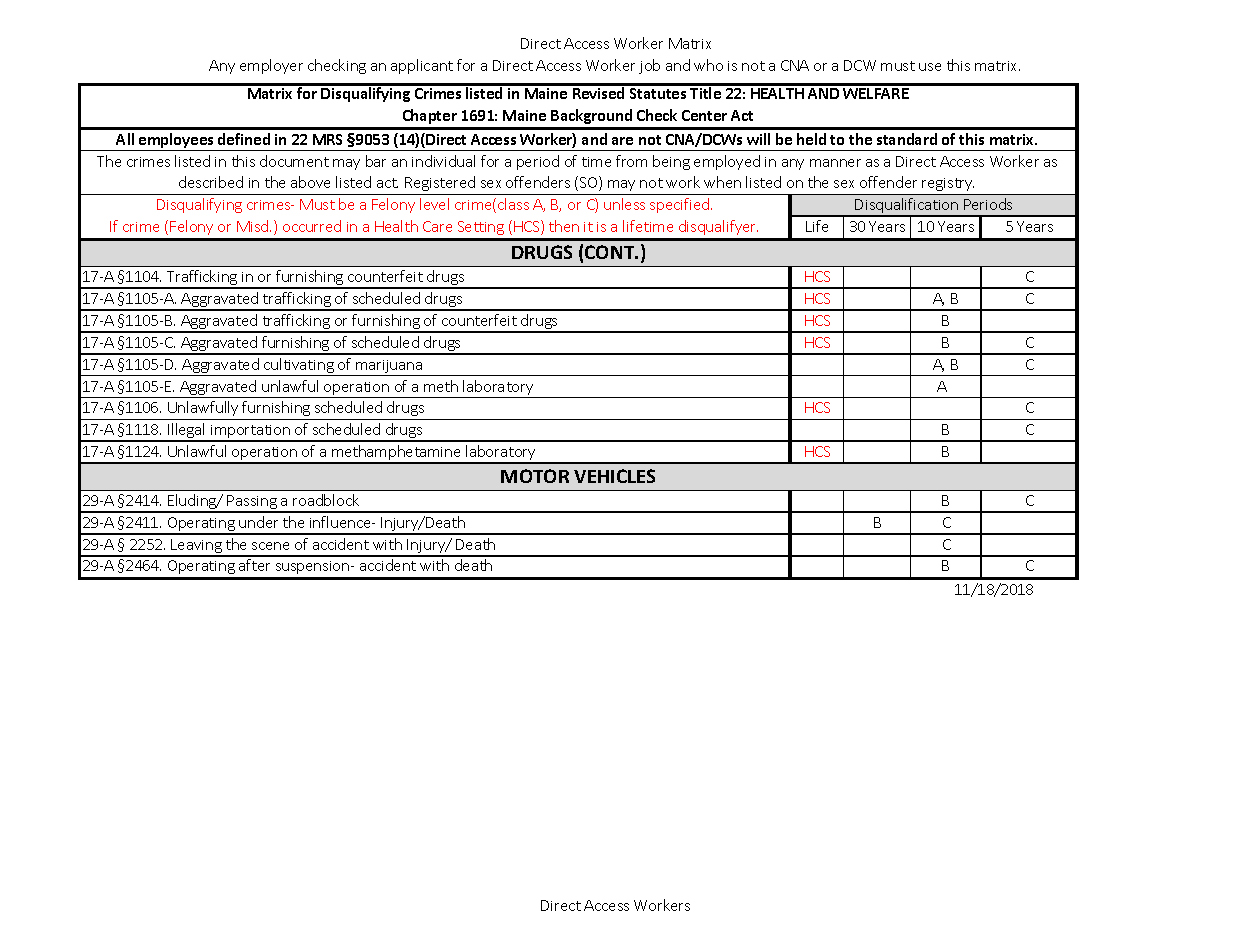  Describe the element at coordinates (271, 66) in the screenshot. I see `employer` at that location.
